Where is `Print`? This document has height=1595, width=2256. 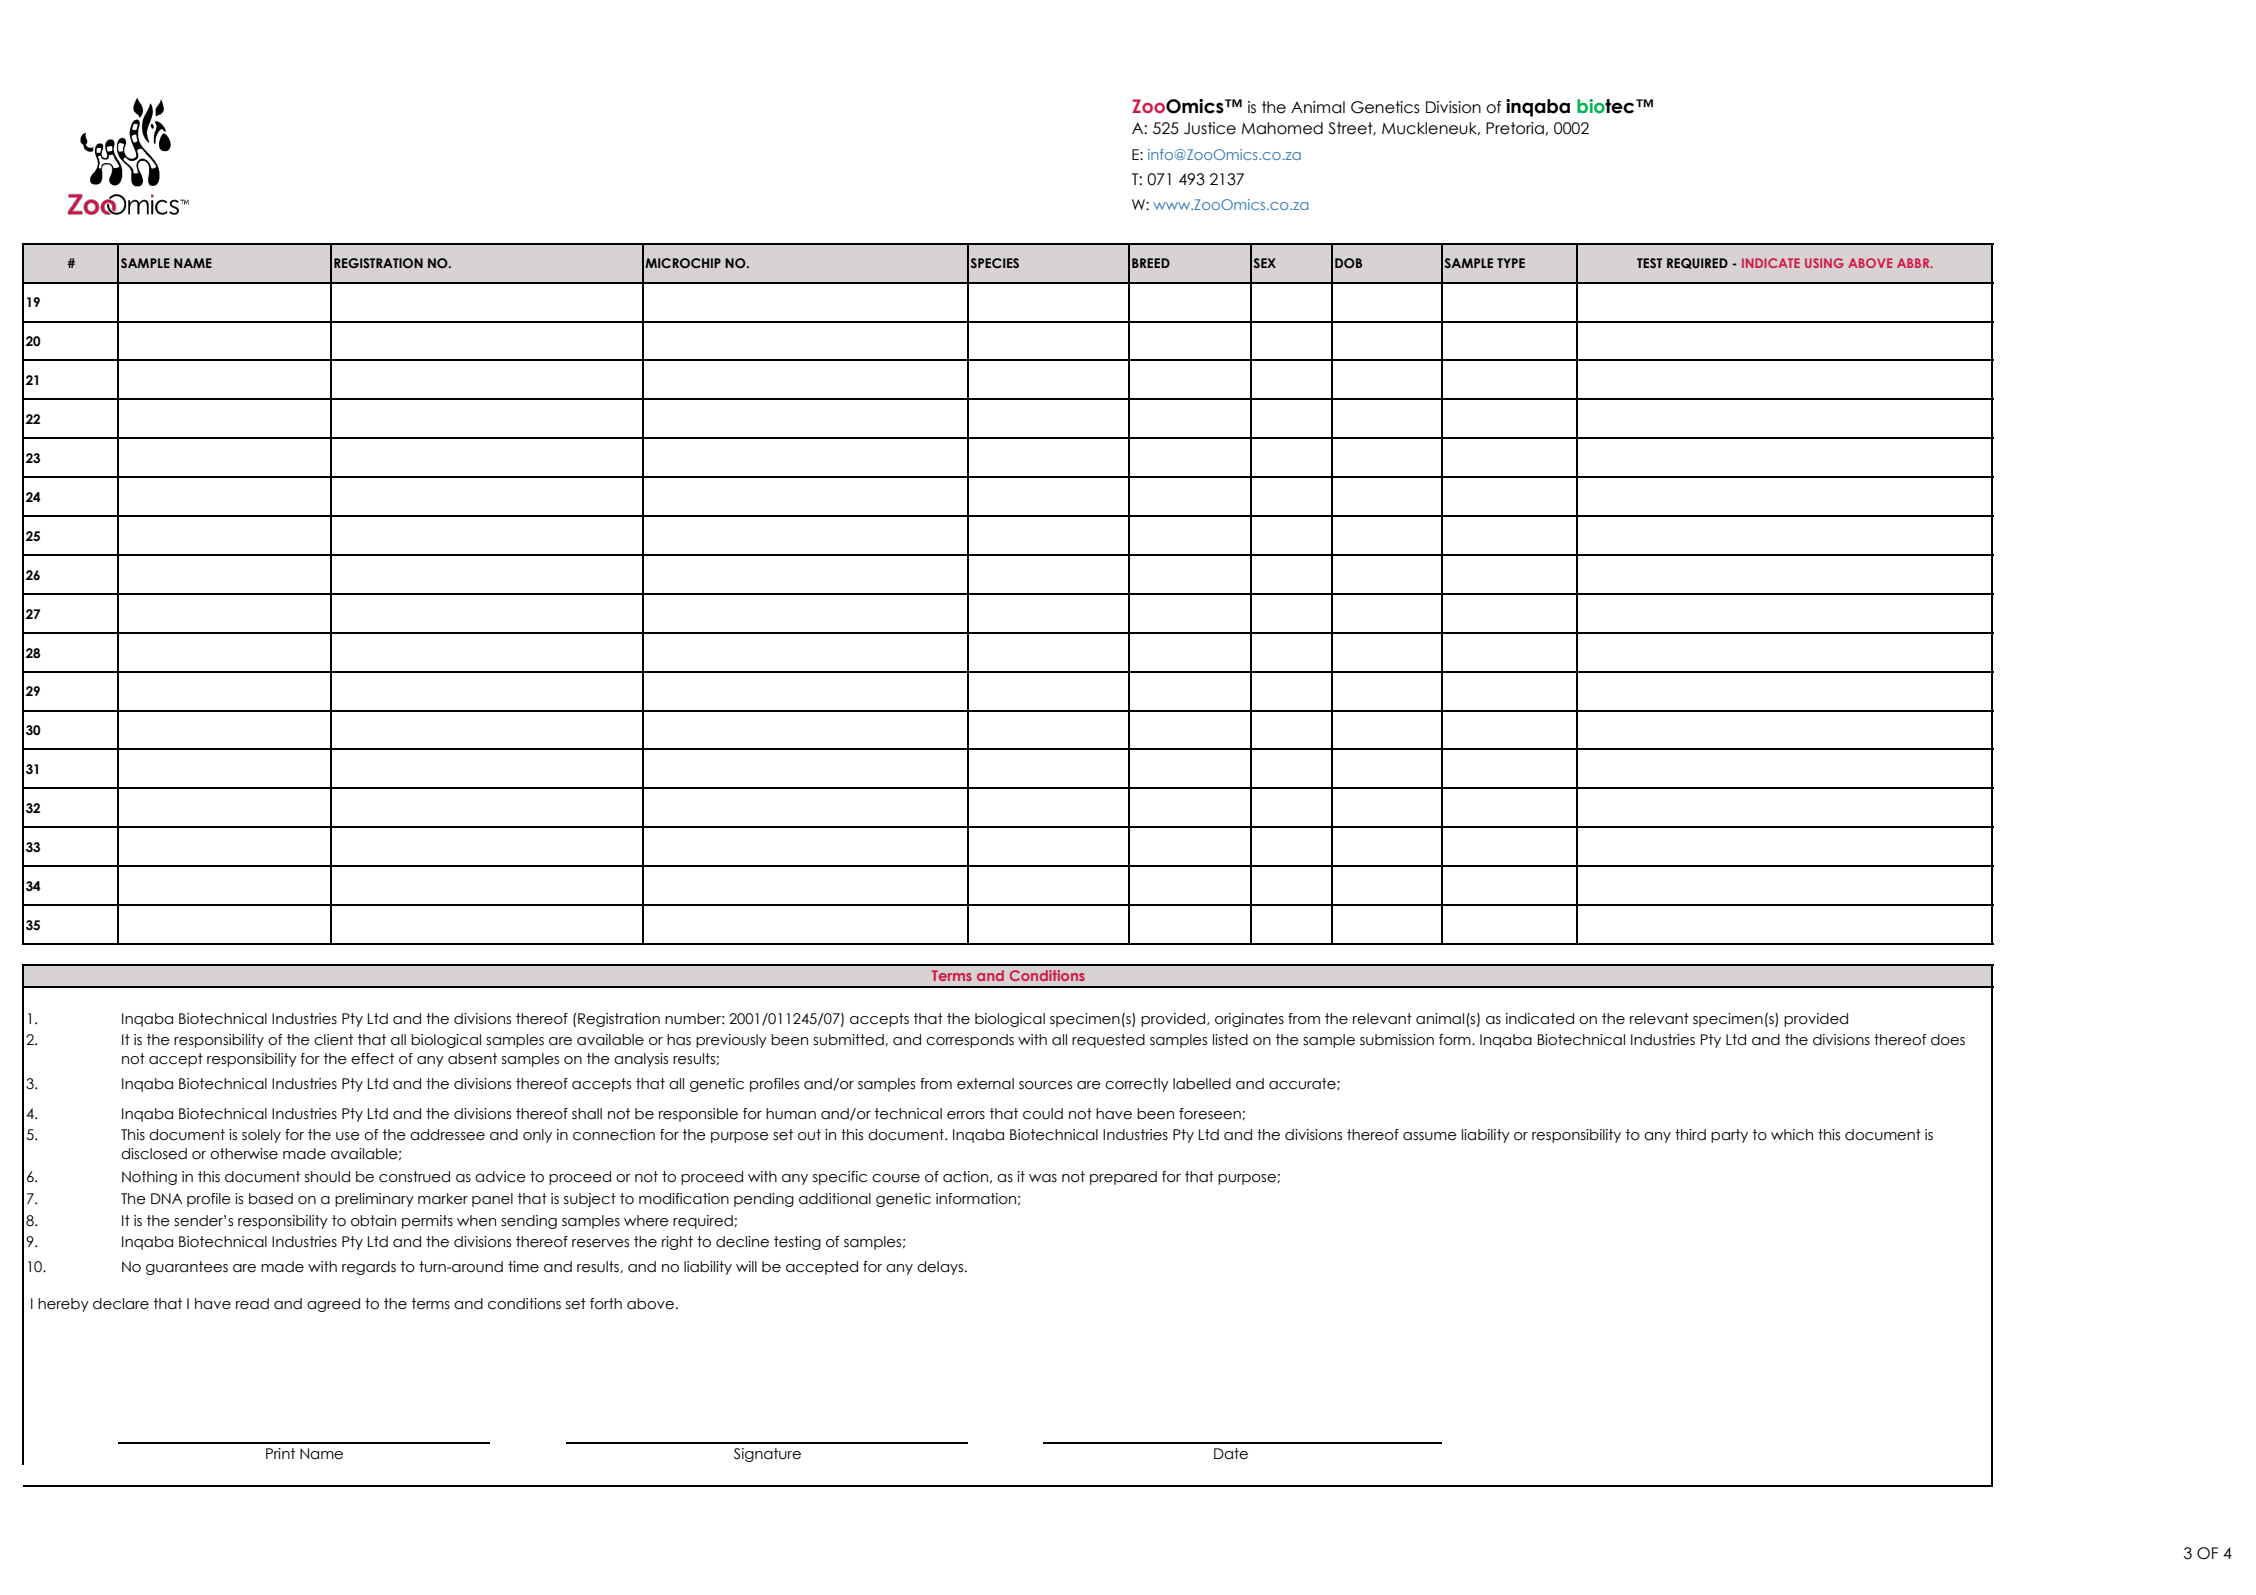
Print is located at coordinates (280, 1453).
